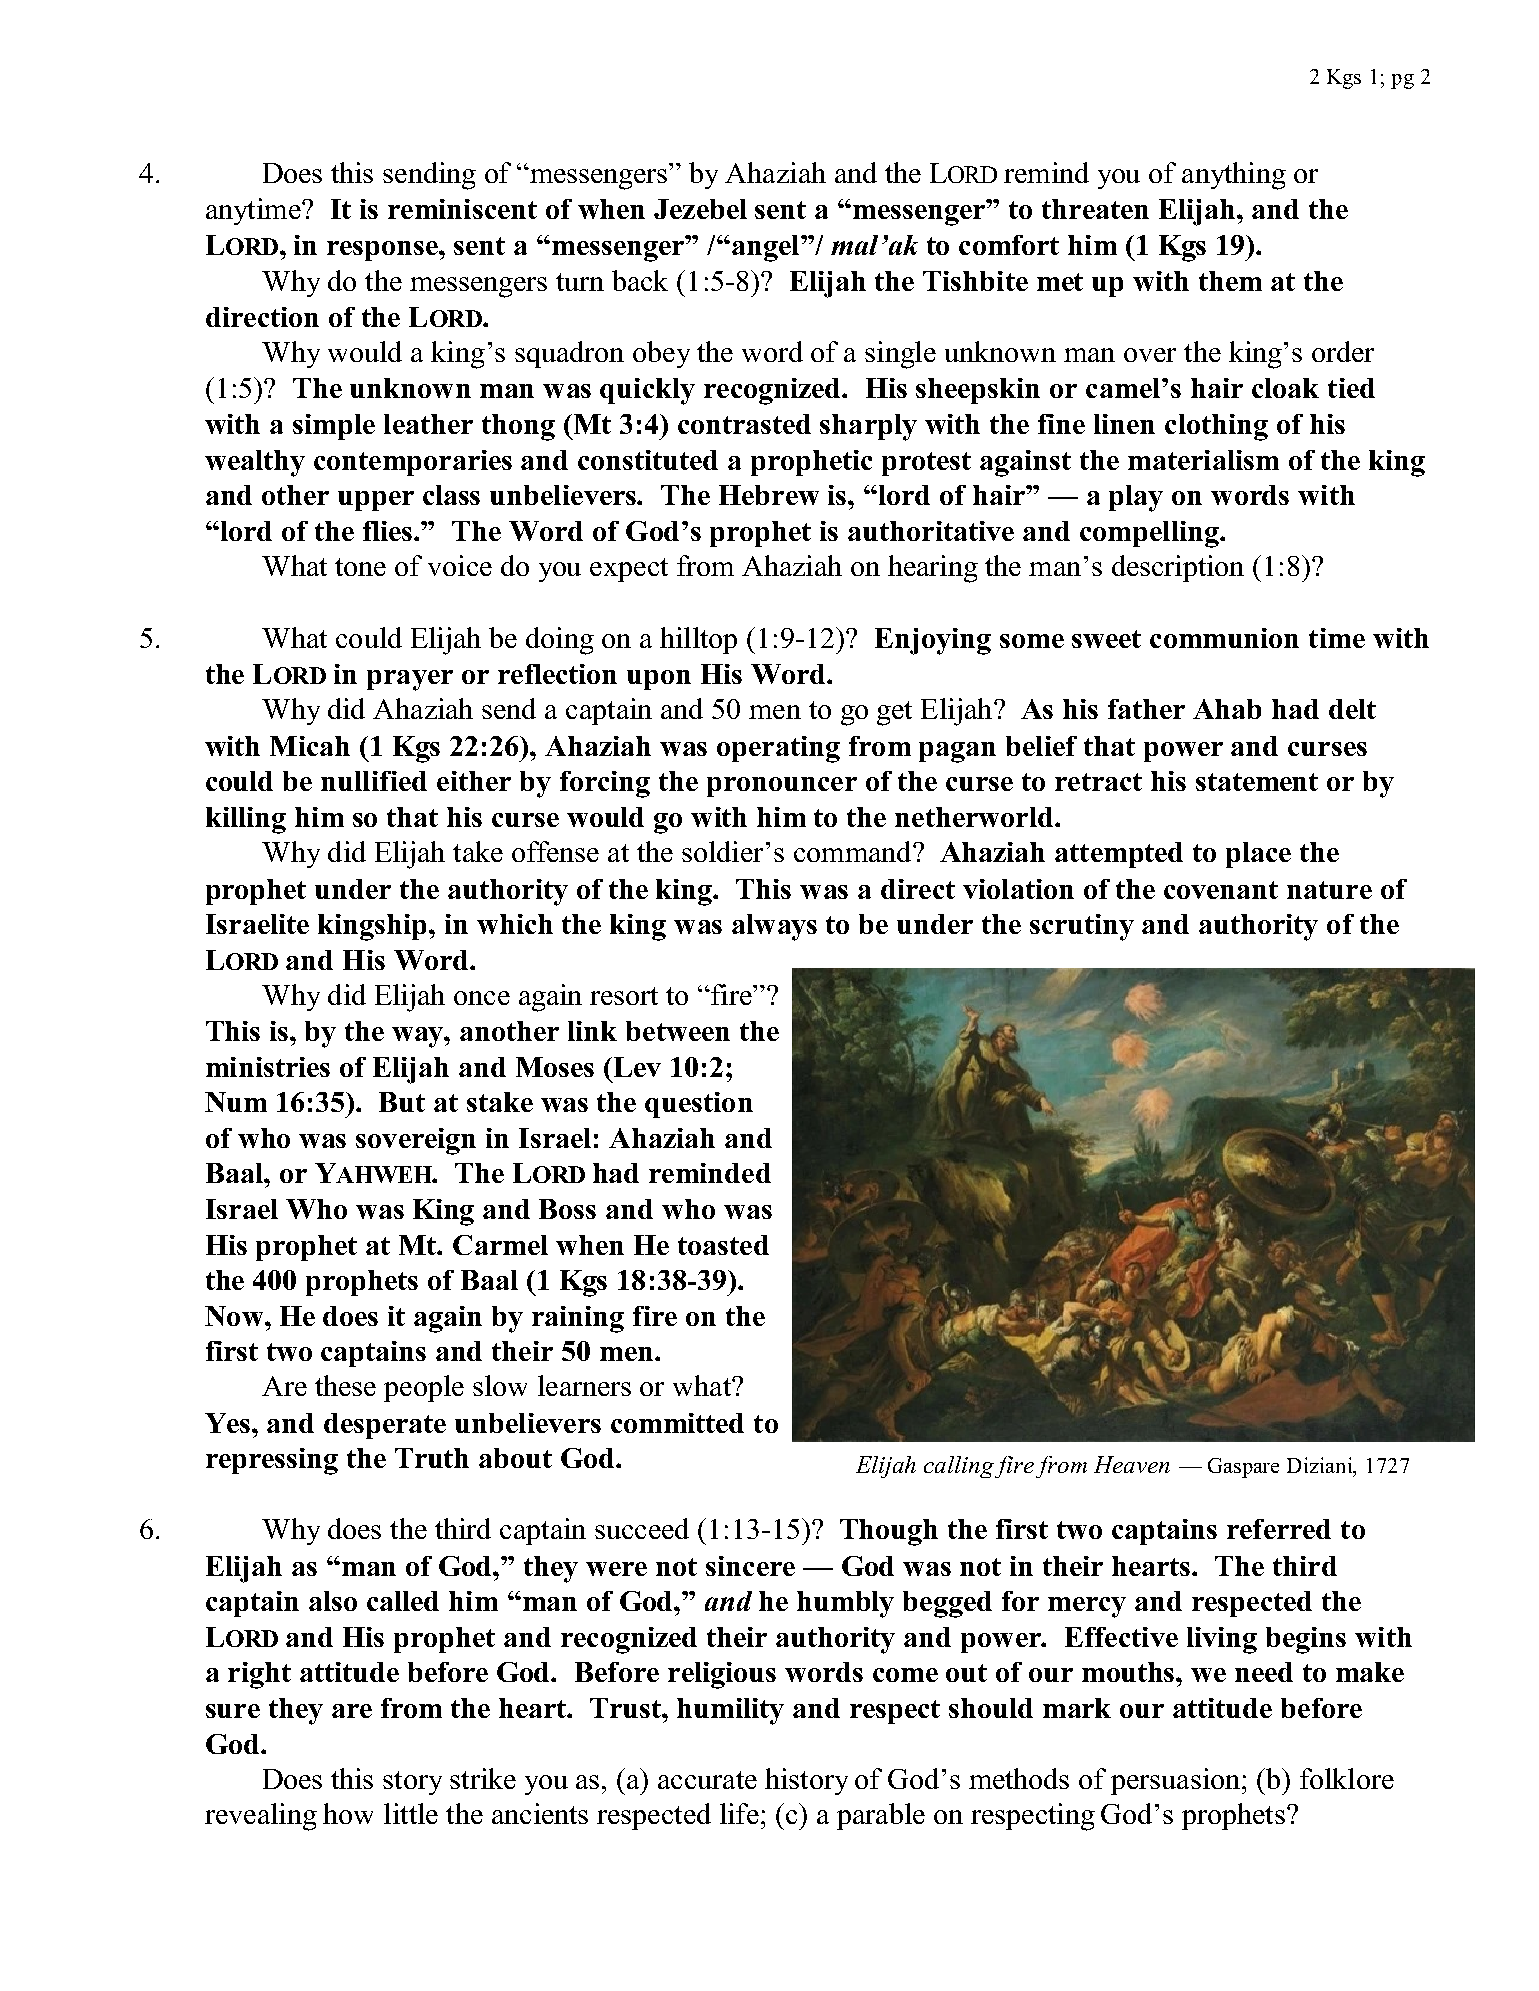 Image resolution: width=1539 pixels, height=1991 pixels. What do you see at coordinates (385, 1426) in the screenshot?
I see `desperate` at bounding box center [385, 1426].
